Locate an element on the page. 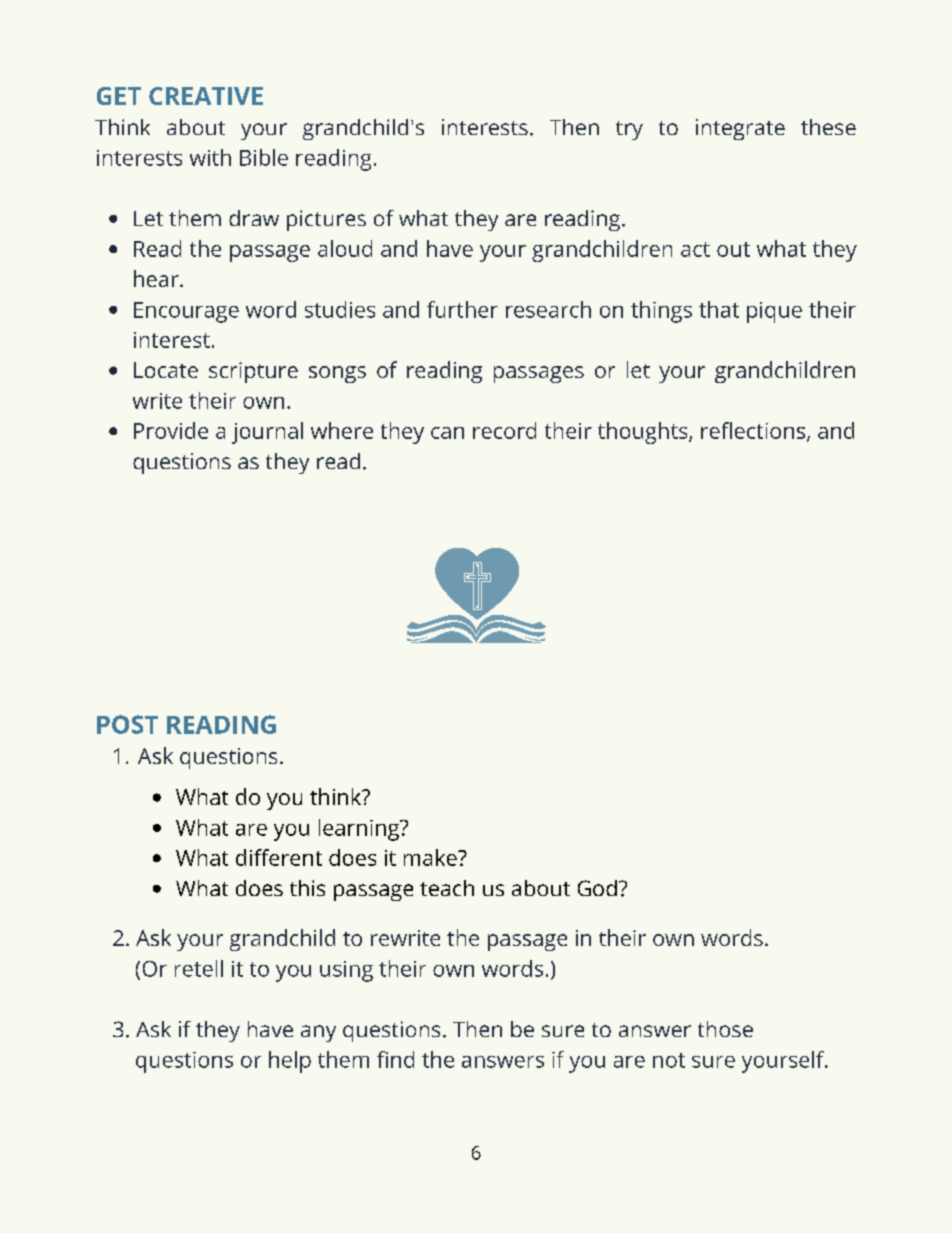  integrate is located at coordinates (740, 129).
